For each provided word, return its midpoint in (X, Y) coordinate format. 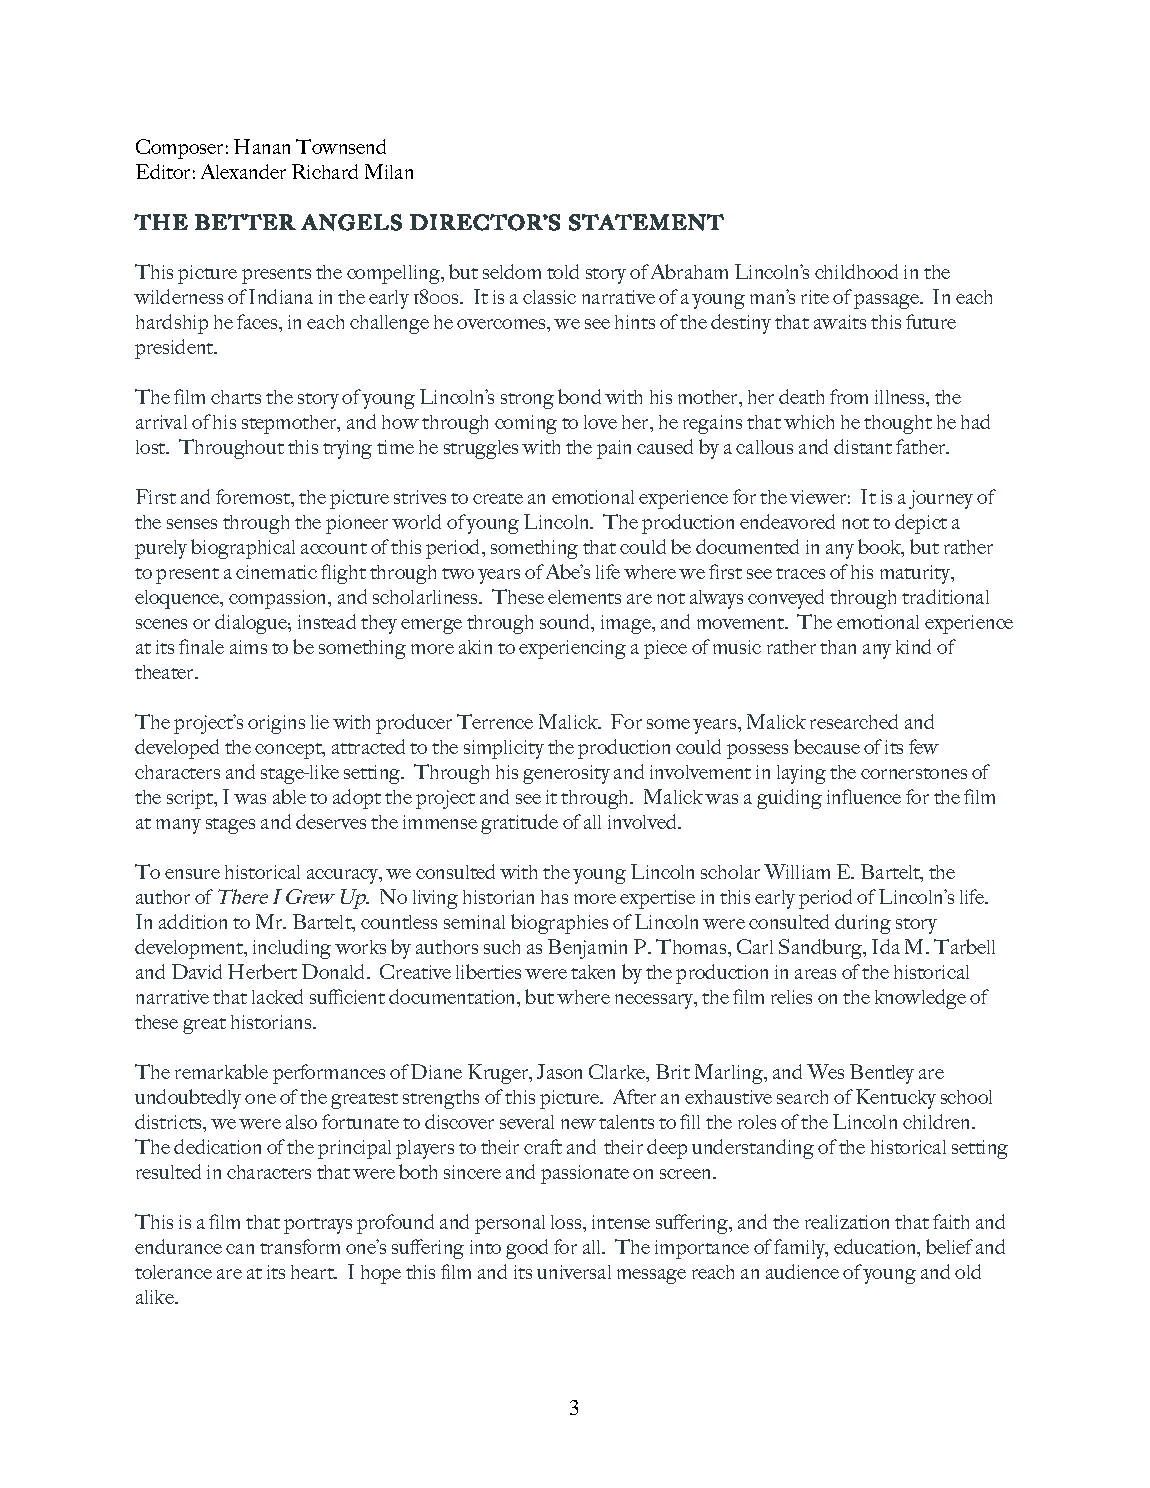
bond (579, 396)
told (563, 271)
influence (864, 796)
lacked (277, 996)
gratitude (519, 824)
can (240, 1249)
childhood (856, 271)
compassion (279, 599)
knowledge (920, 999)
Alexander (243, 171)
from (849, 396)
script (191, 799)
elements (584, 597)
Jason (559, 1071)
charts (236, 397)
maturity (916, 574)
